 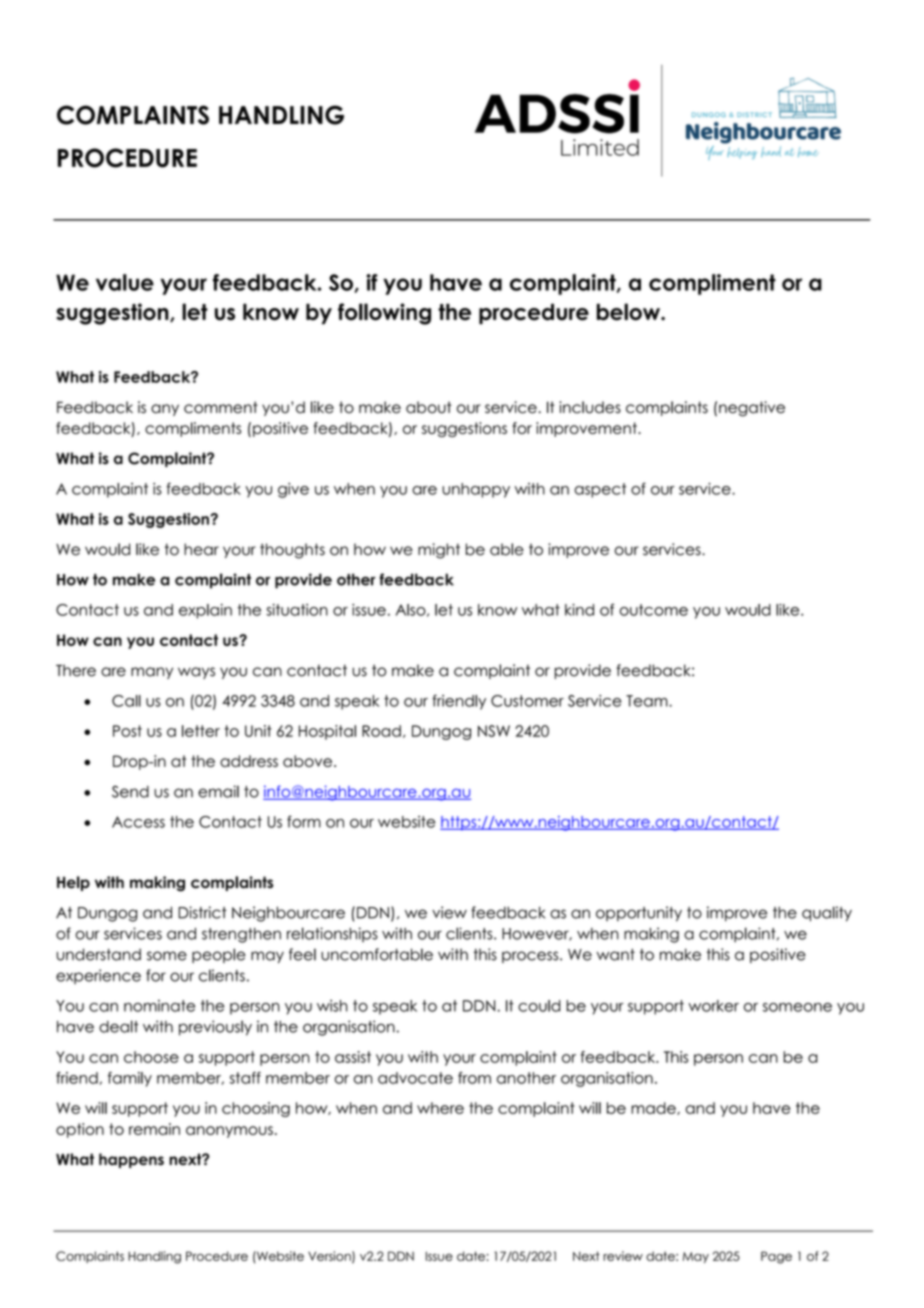 What do you see at coordinates (151, 1057) in the document?
I see `choose` at bounding box center [151, 1057].
